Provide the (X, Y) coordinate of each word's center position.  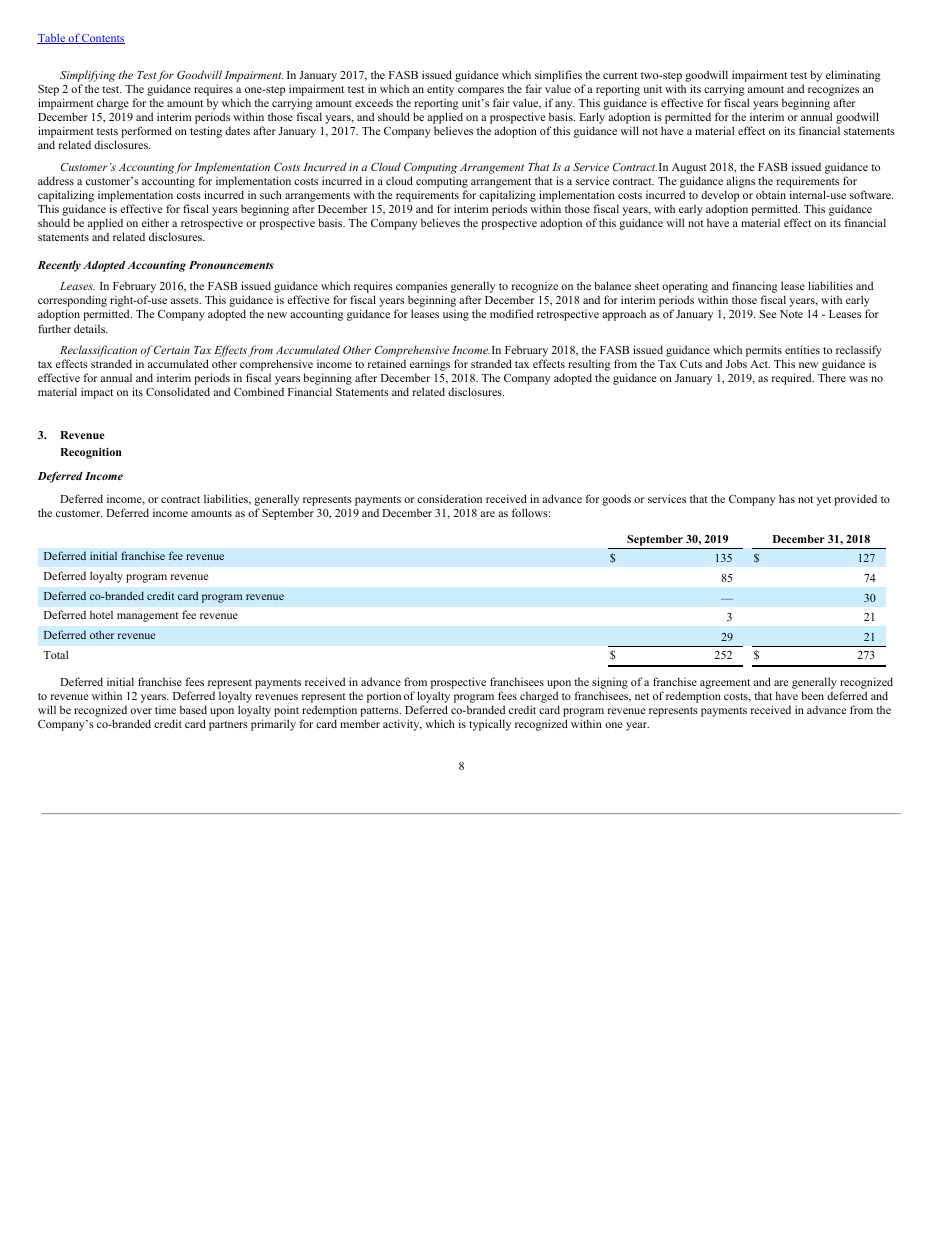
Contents (102, 39)
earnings (430, 365)
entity (440, 90)
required (793, 379)
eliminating (853, 77)
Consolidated (178, 391)
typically (490, 725)
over (141, 711)
